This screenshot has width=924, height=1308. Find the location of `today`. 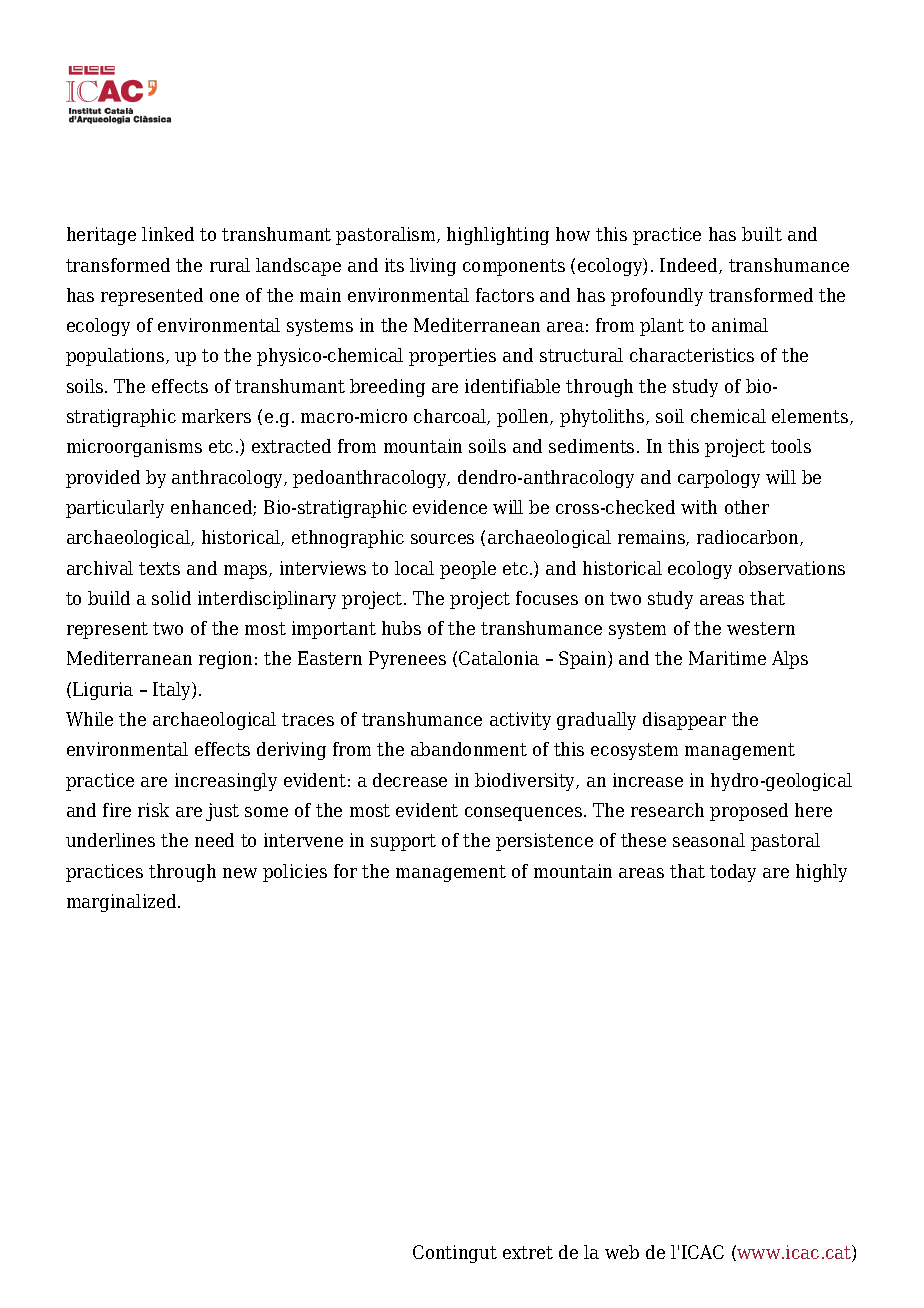

today is located at coordinates (733, 873).
